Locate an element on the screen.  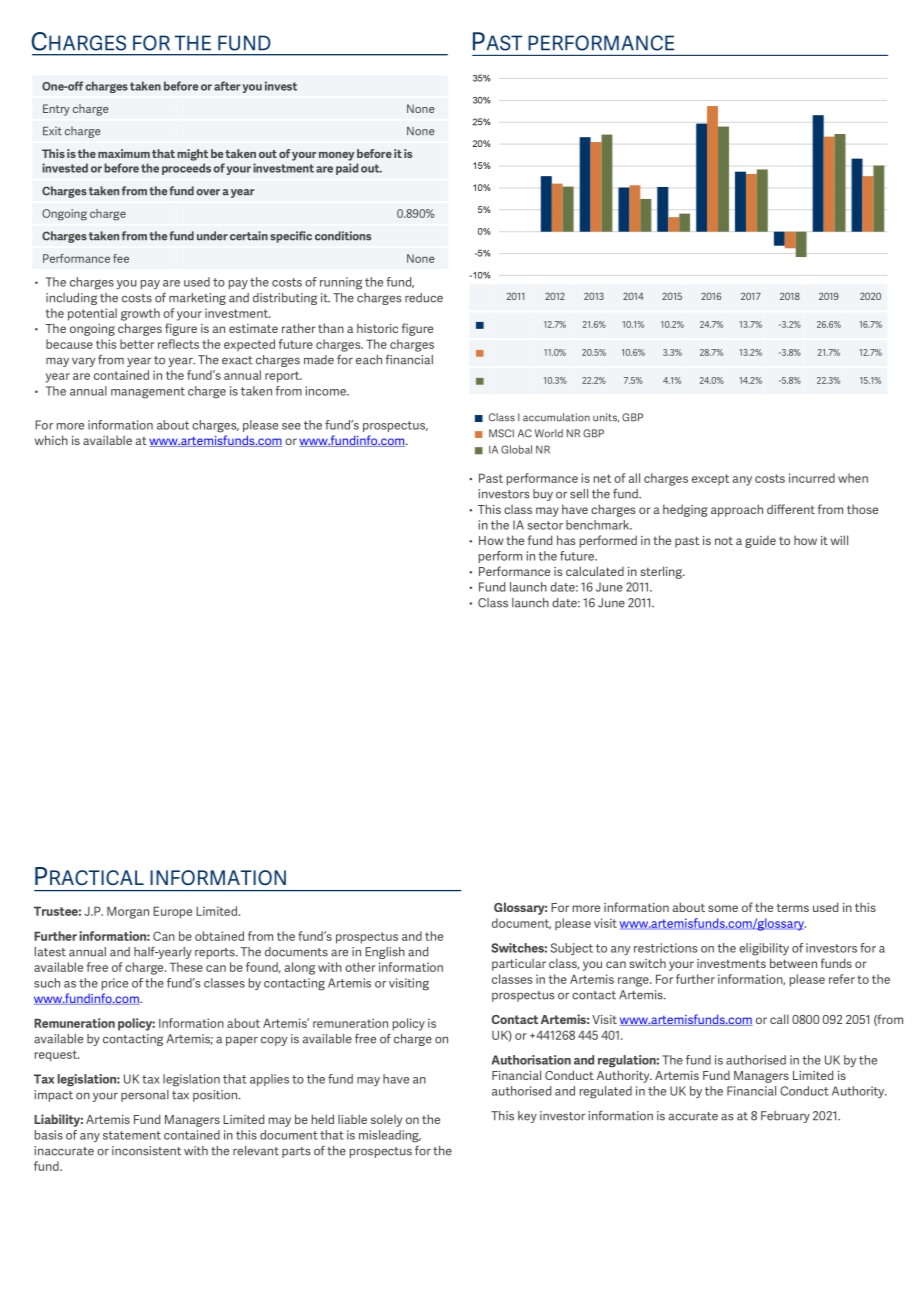
statement is located at coordinates (132, 1135).
